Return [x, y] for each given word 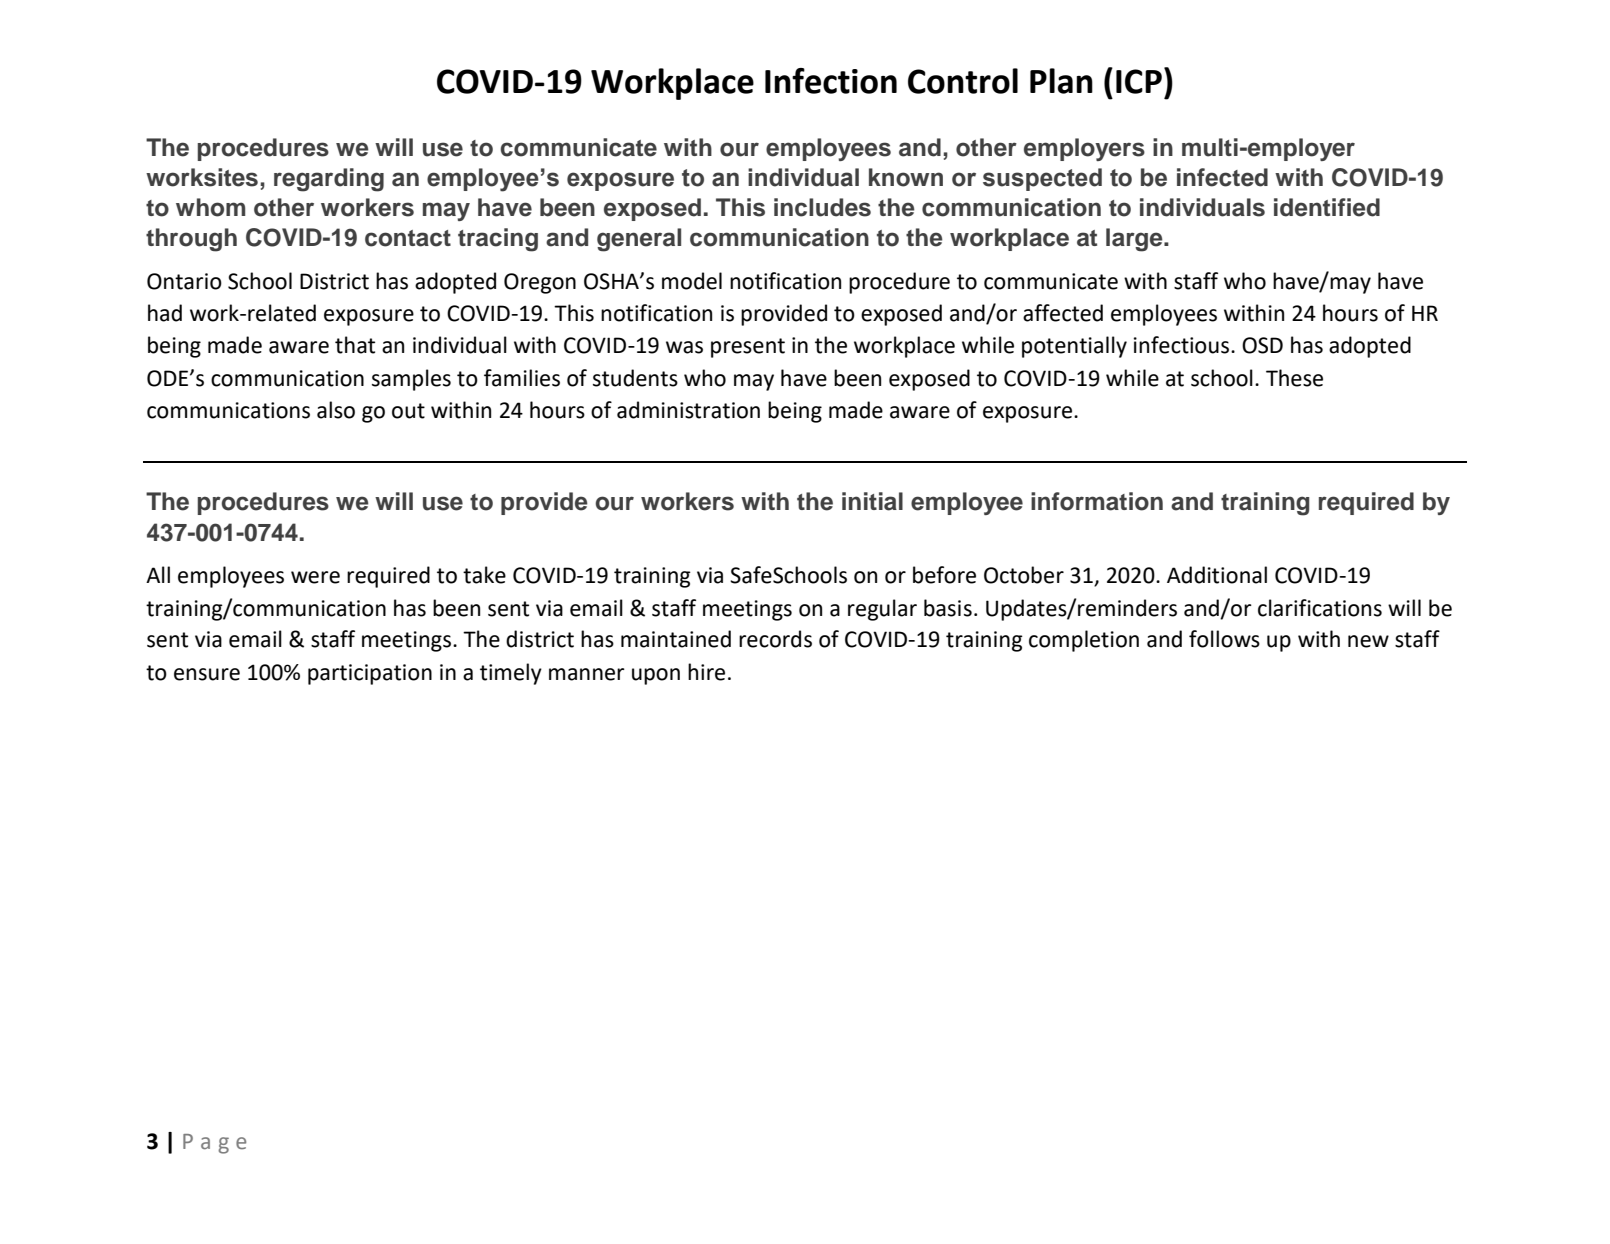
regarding [329, 180]
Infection [831, 81]
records [775, 639]
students [635, 378]
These [1294, 378]
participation [370, 674]
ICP [1139, 81]
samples [411, 380]
